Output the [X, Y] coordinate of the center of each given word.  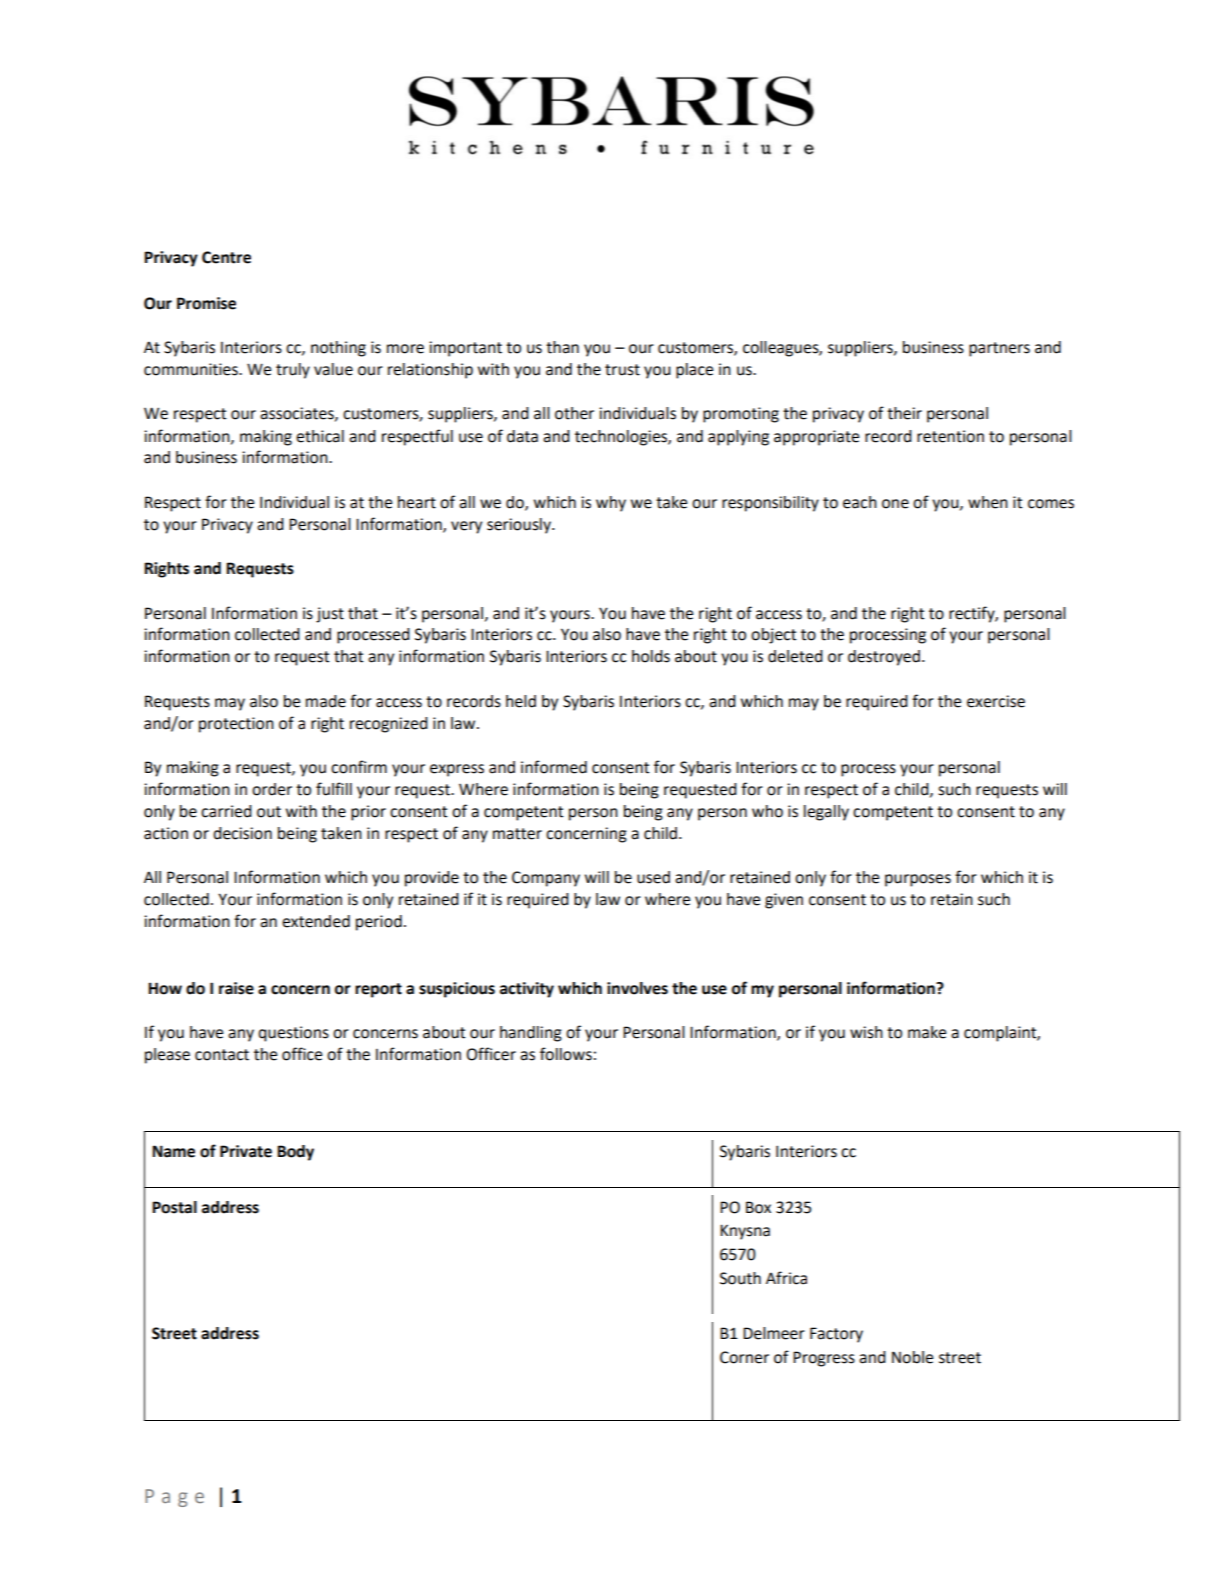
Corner [744, 1357]
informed [554, 767]
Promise [206, 303]
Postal [174, 1207]
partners [999, 349]
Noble [912, 1357]
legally [826, 813]
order [272, 789]
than [562, 347]
